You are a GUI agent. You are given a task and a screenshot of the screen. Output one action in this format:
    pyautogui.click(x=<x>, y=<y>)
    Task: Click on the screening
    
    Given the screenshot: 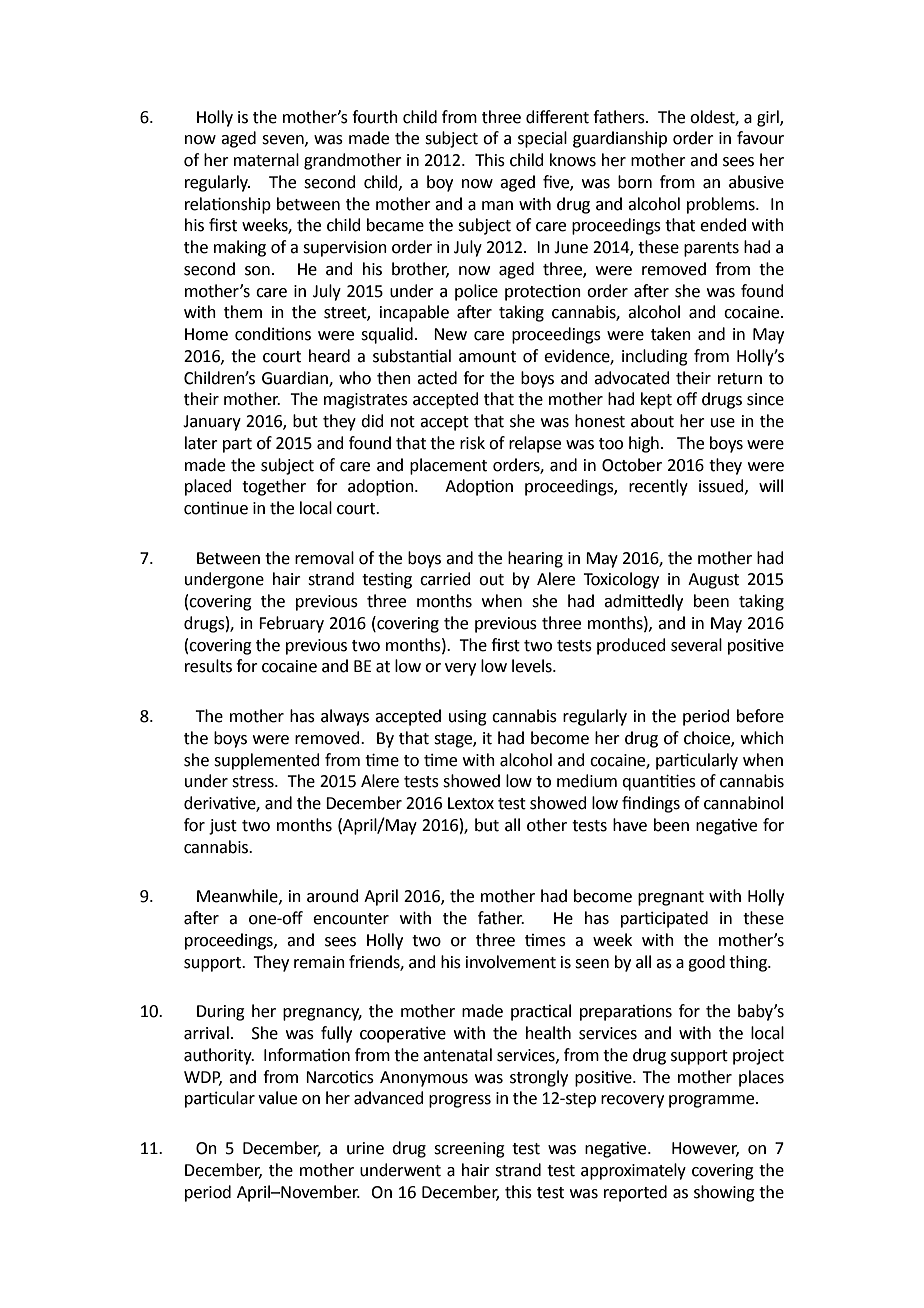 What is the action you would take?
    pyautogui.click(x=469, y=1150)
